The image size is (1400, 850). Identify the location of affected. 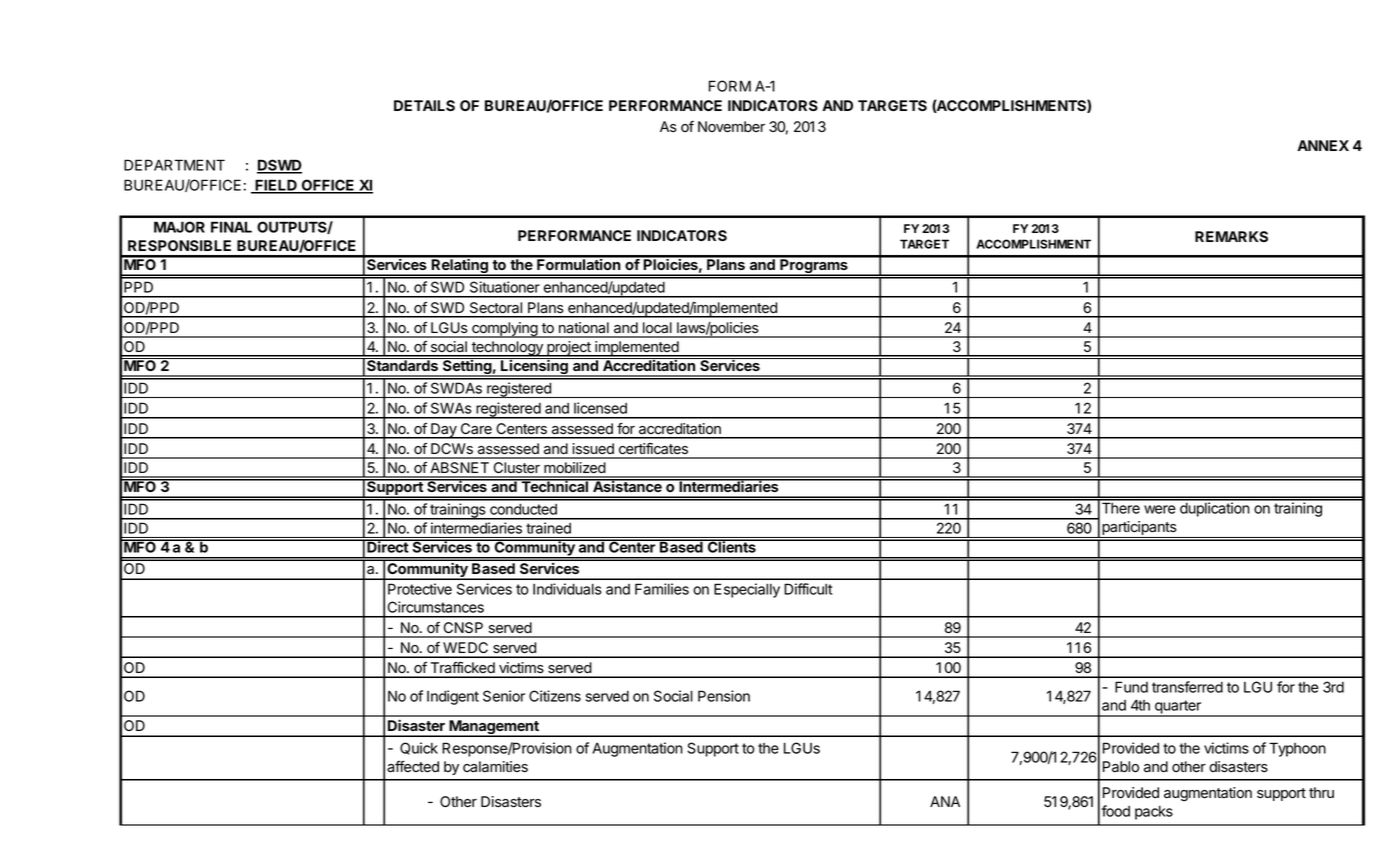
(413, 767).
